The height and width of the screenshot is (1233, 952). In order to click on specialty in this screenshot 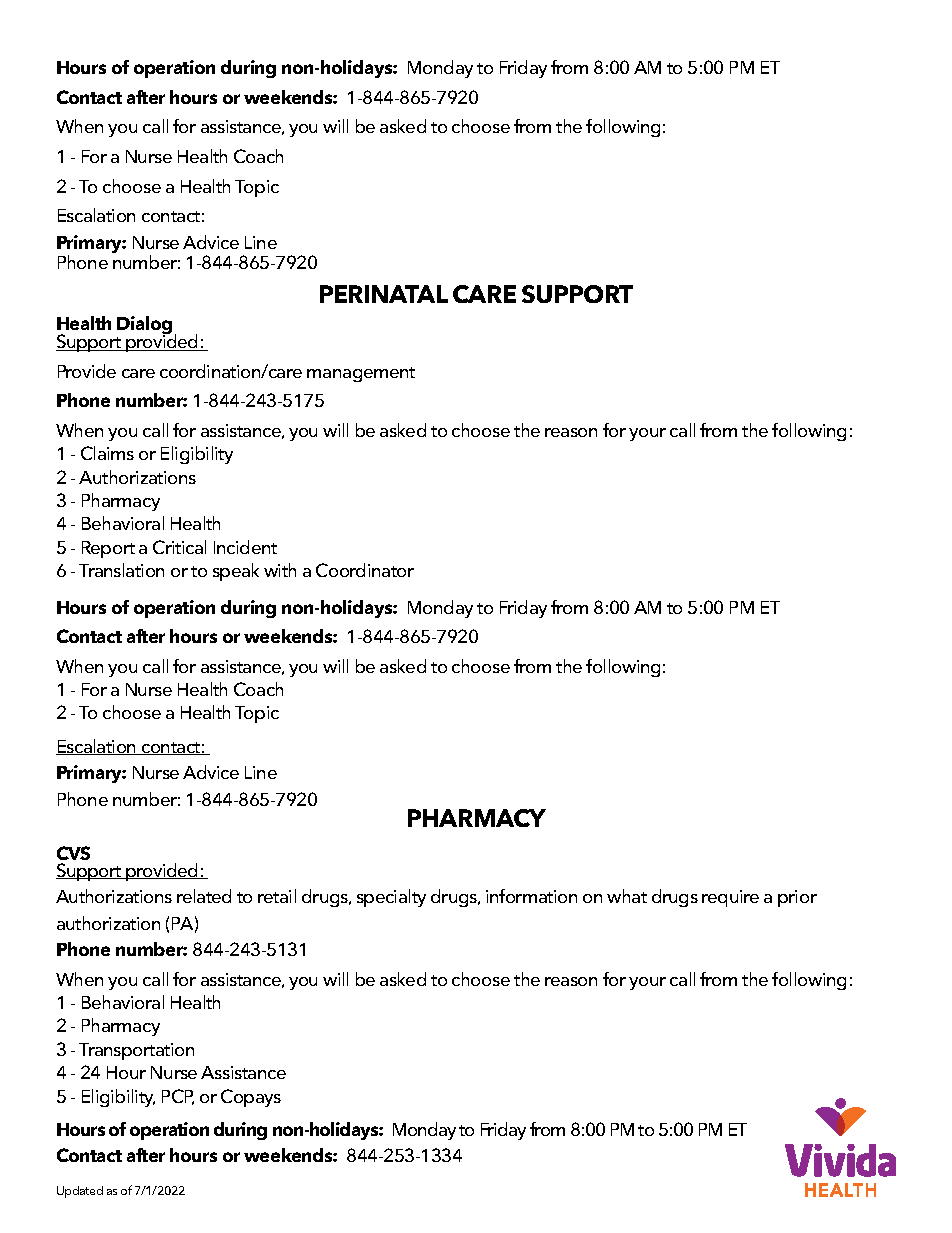, I will do `click(391, 898)`.
